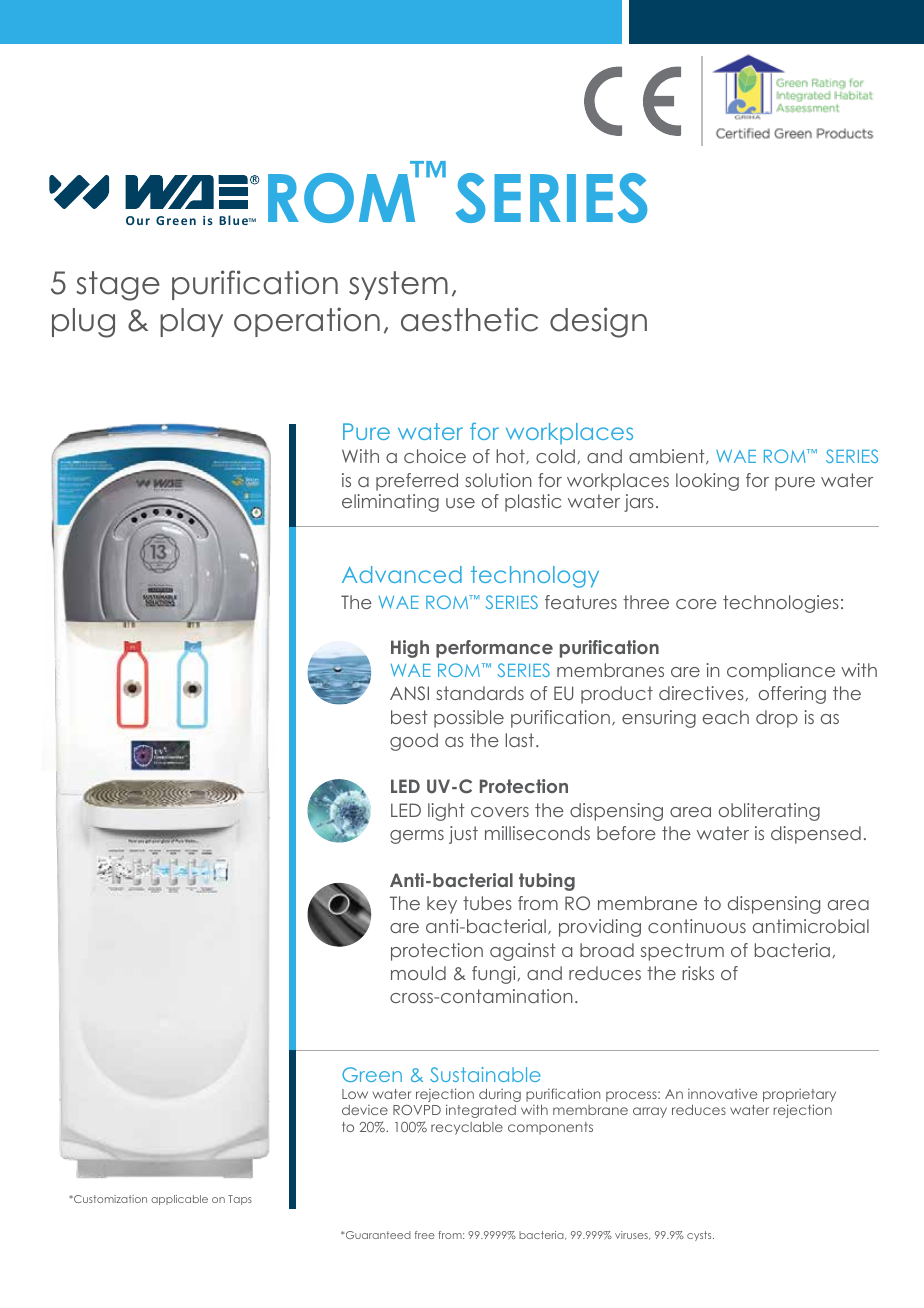  Describe the element at coordinates (409, 717) in the screenshot. I see `best` at that location.
